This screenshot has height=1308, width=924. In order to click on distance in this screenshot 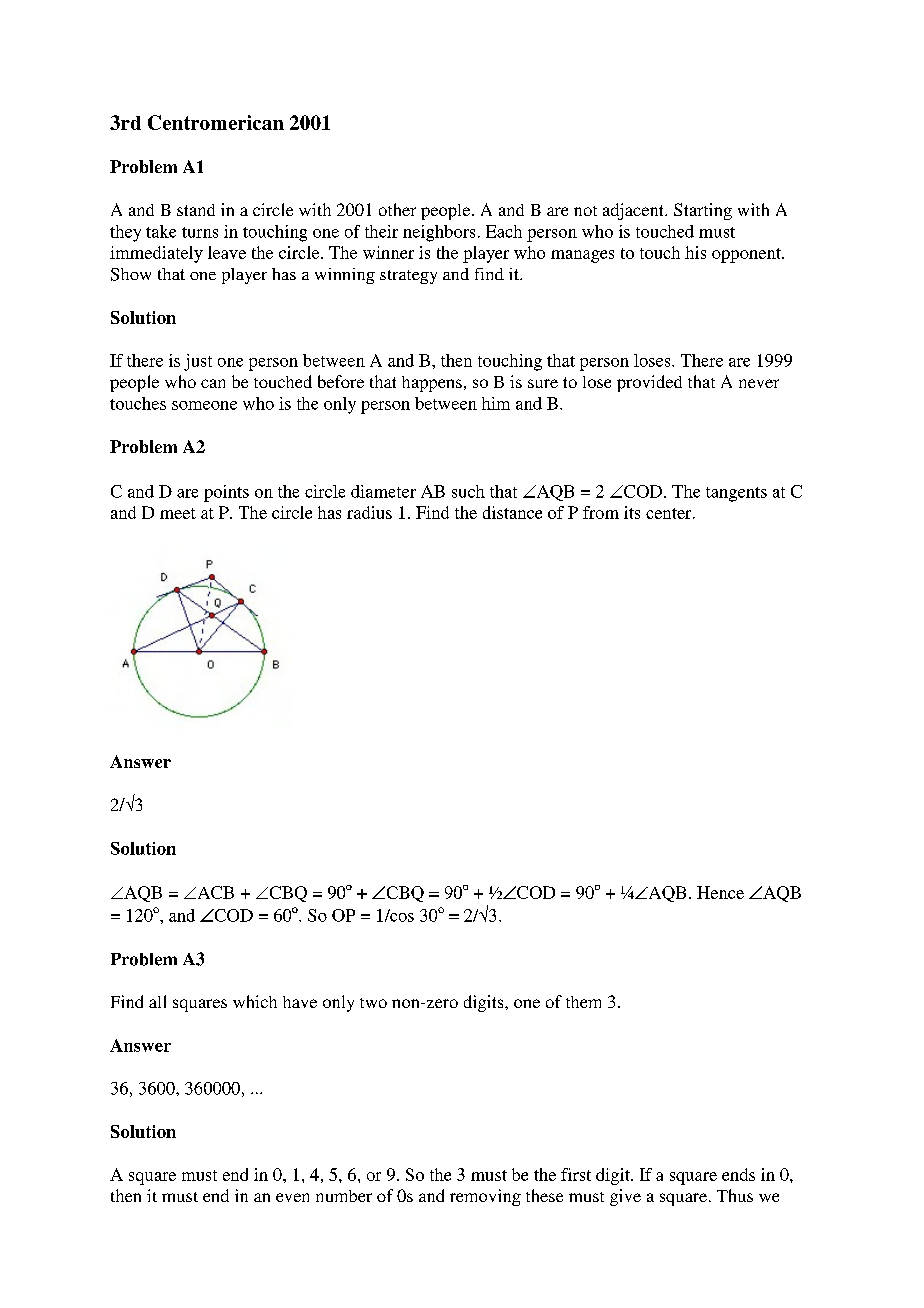, I will do `click(512, 512)`.
